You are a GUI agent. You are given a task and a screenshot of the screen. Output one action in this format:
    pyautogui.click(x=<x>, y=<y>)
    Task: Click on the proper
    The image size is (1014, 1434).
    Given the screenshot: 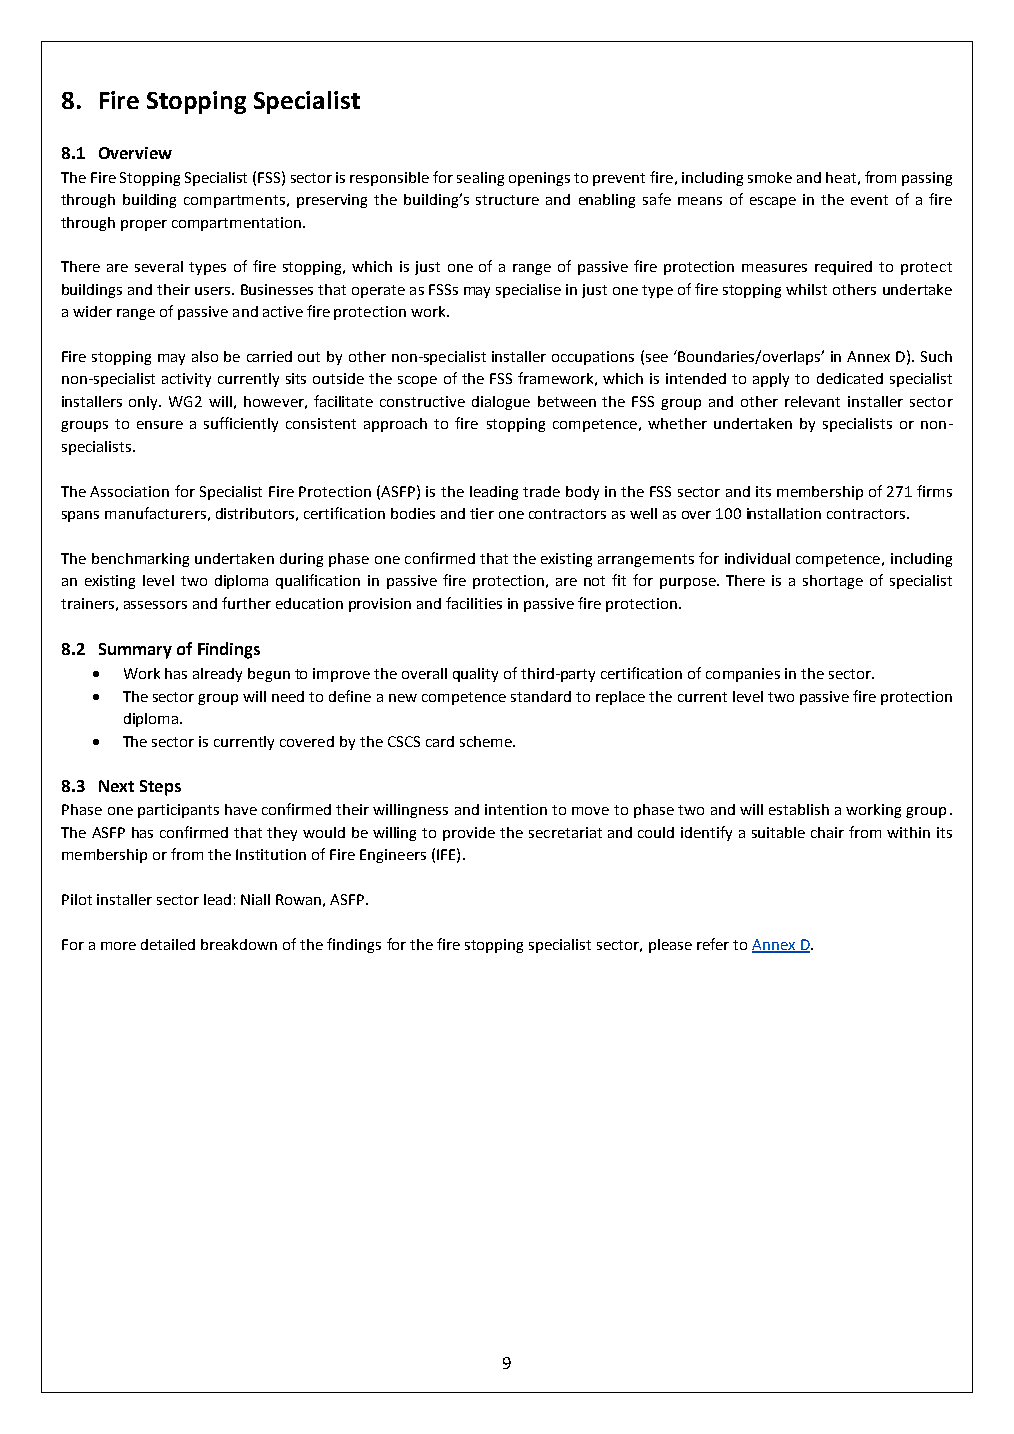 What is the action you would take?
    pyautogui.click(x=144, y=225)
